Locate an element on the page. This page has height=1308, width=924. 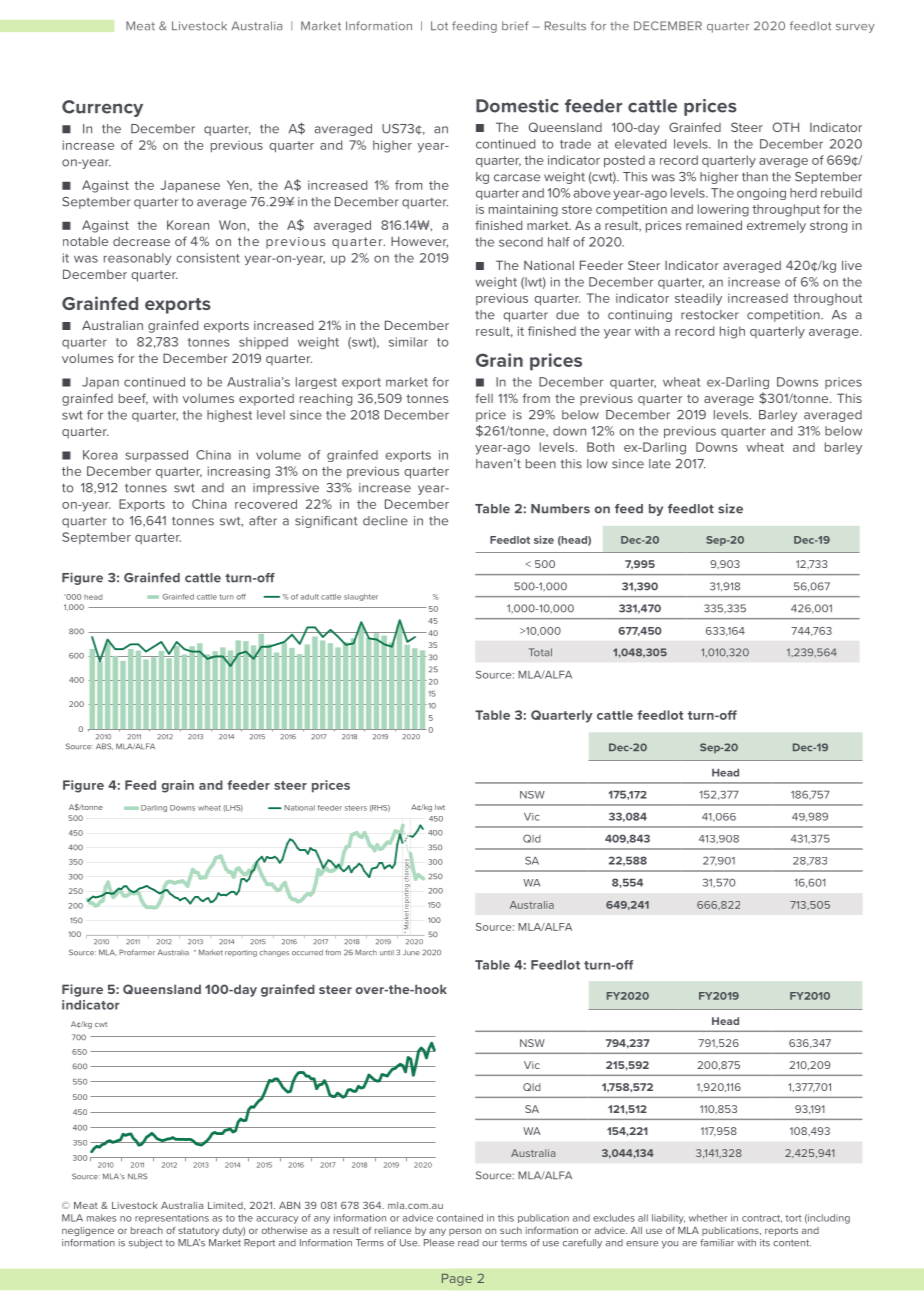
survey is located at coordinates (855, 28).
